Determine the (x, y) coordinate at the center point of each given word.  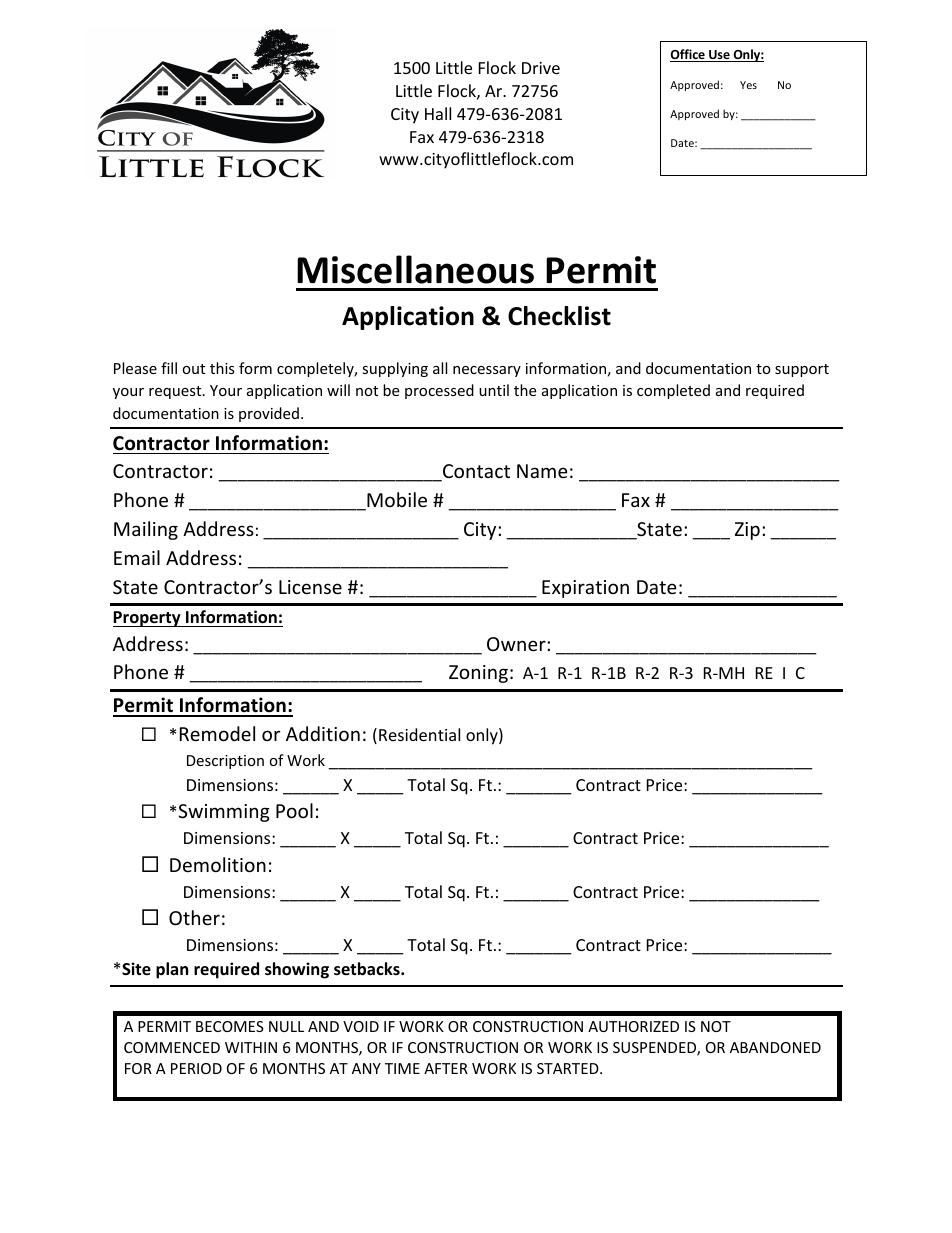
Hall (438, 113)
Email (137, 557)
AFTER (446, 1068)
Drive (541, 68)
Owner (517, 644)
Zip (747, 531)
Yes (748, 85)
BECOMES (230, 1026)
